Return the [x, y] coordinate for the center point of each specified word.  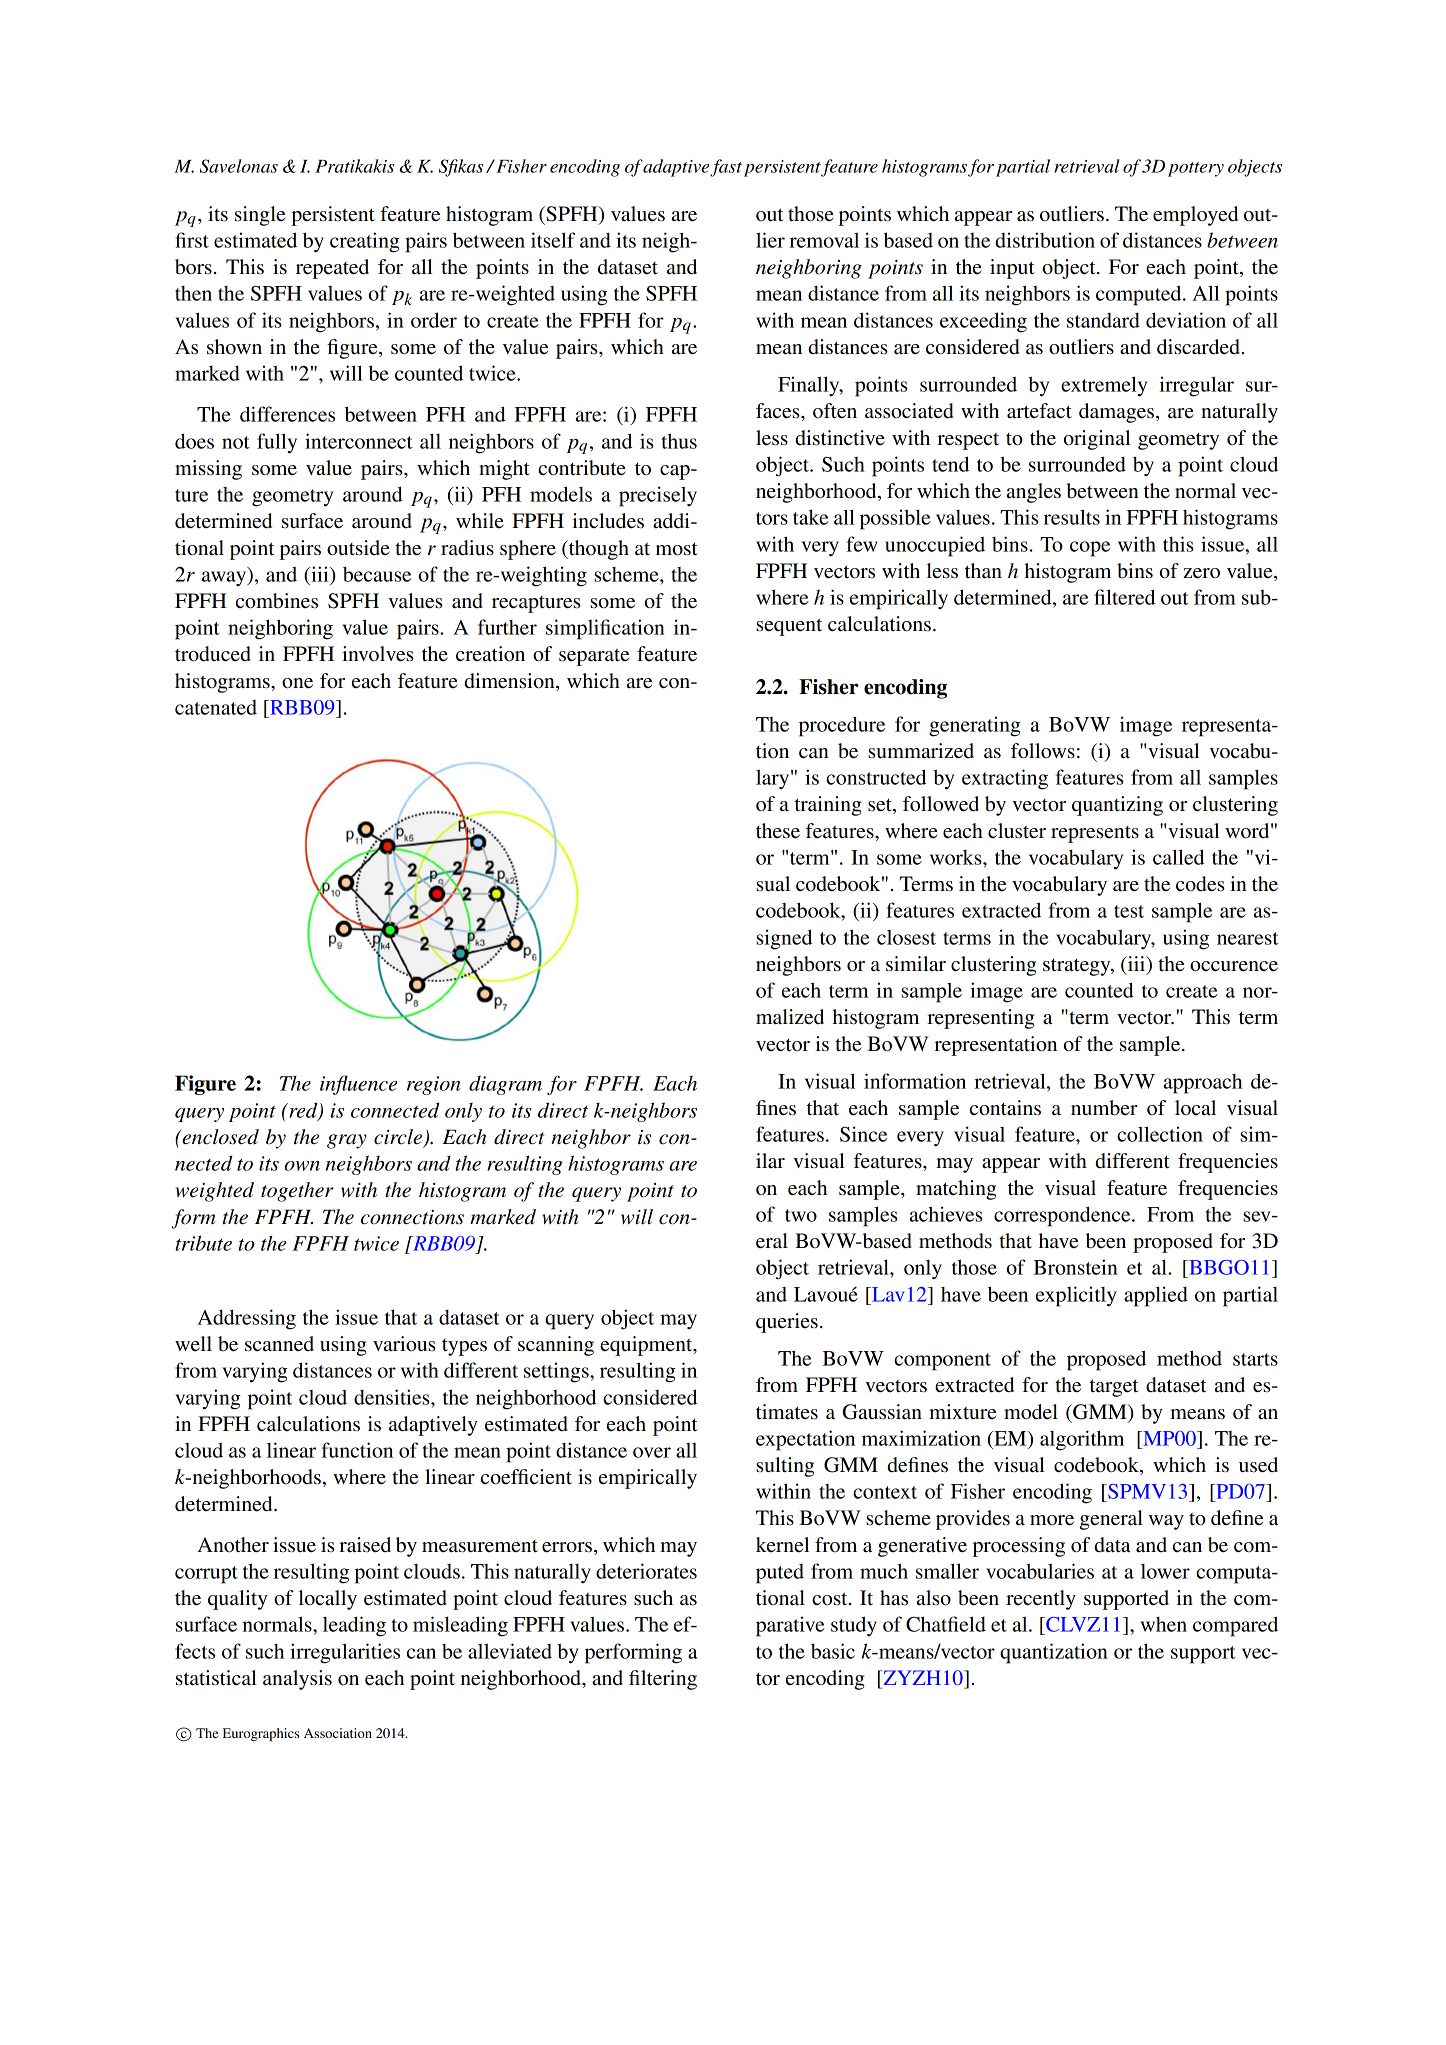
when [1164, 1624]
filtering [663, 1680]
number [1104, 1108]
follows [1043, 751]
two [801, 1215]
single [260, 216]
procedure [842, 726]
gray [347, 1141]
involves [378, 654]
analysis [297, 1680]
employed [1195, 216]
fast [726, 168]
